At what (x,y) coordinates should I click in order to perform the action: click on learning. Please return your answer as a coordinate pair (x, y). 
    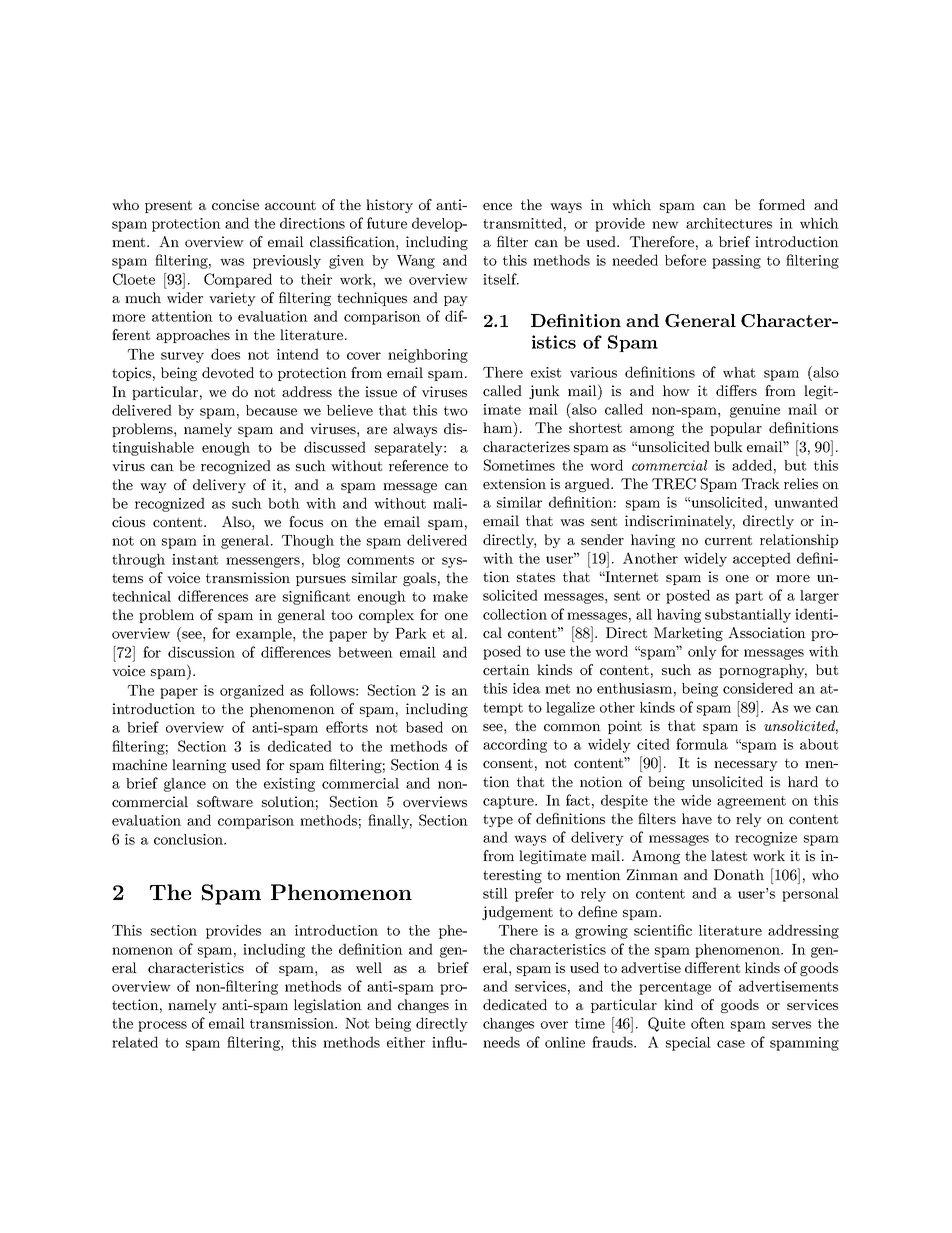
    Looking at the image, I should click on (199, 766).
